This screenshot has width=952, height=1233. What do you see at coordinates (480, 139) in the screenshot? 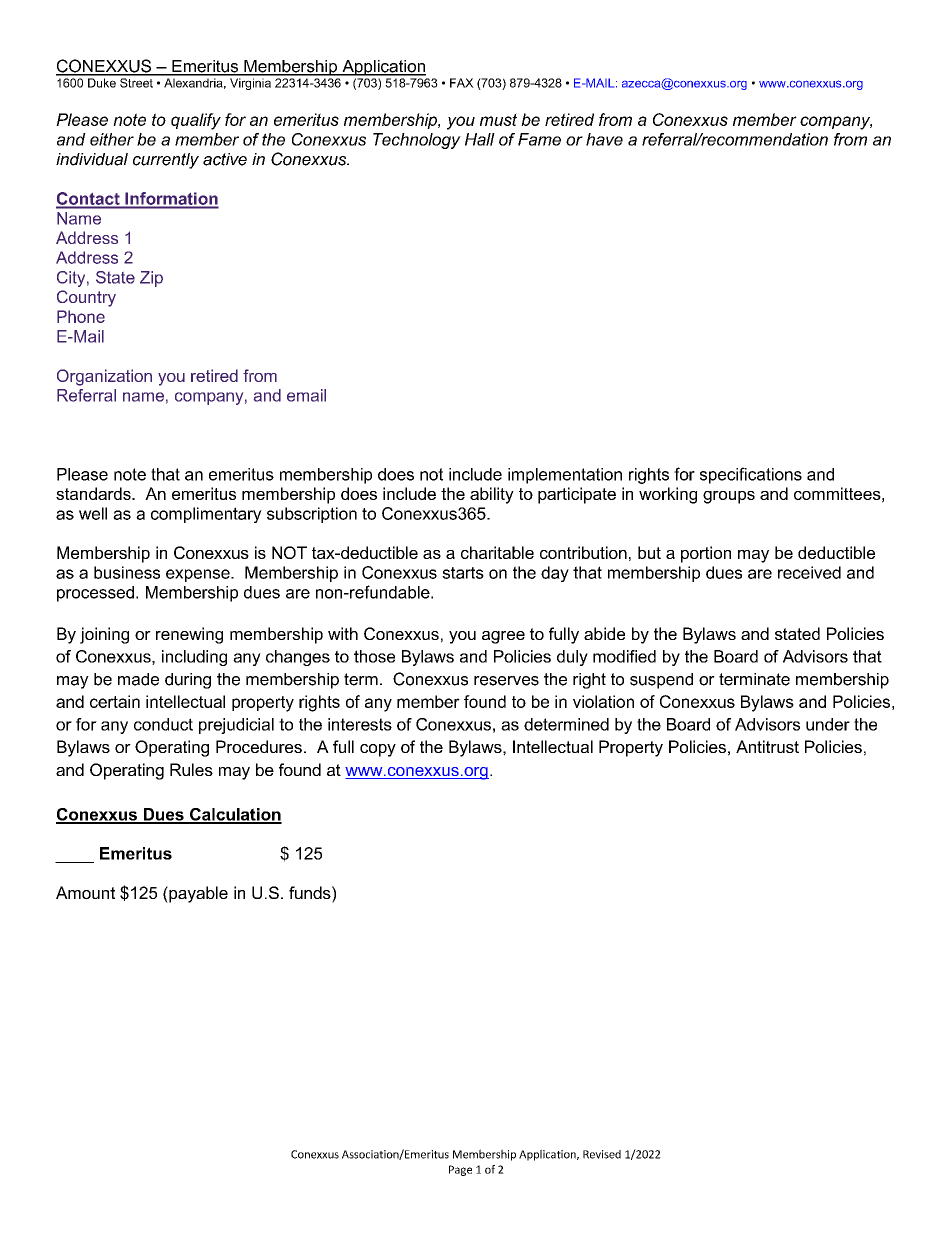
I see `Hall` at bounding box center [480, 139].
